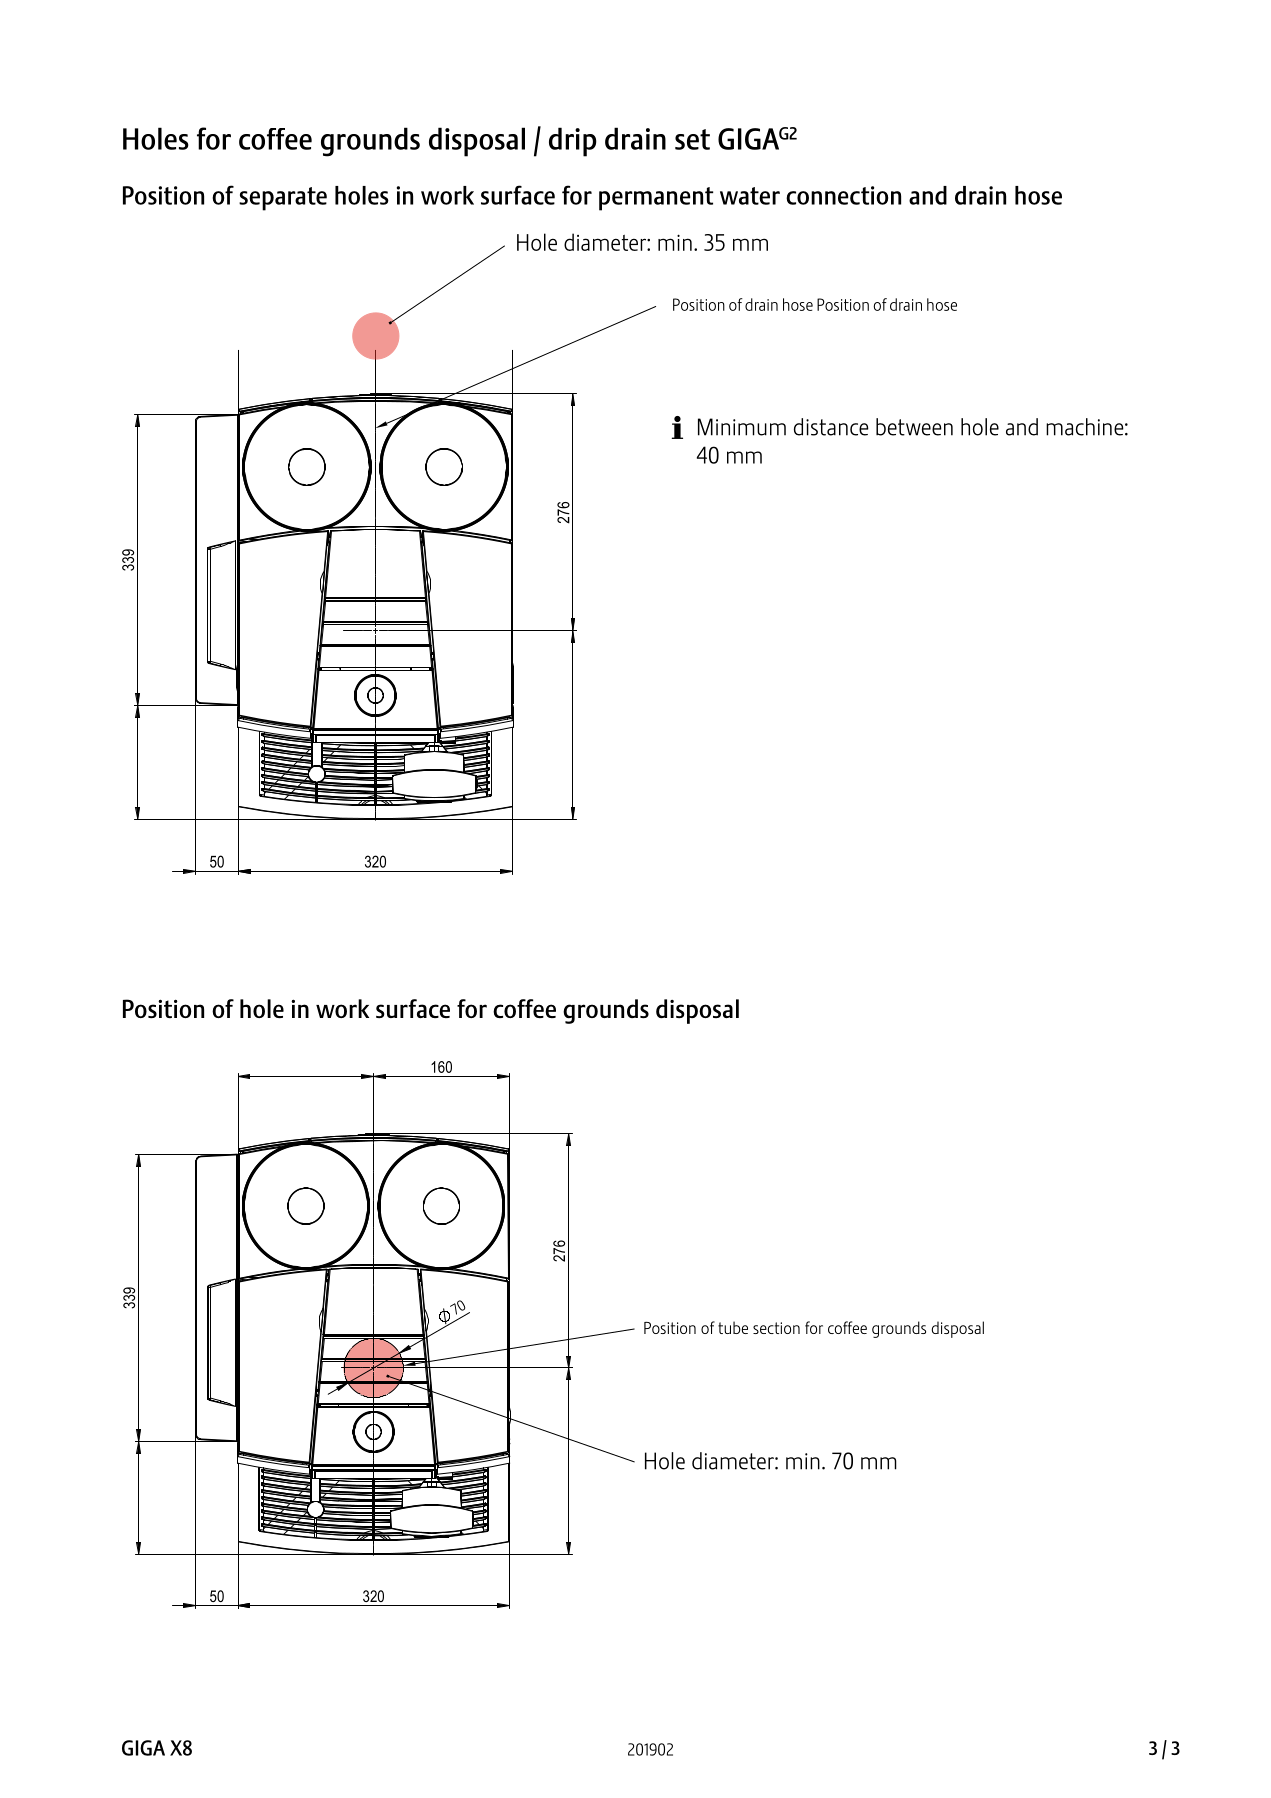  What do you see at coordinates (776, 1328) in the document?
I see `section` at bounding box center [776, 1328].
